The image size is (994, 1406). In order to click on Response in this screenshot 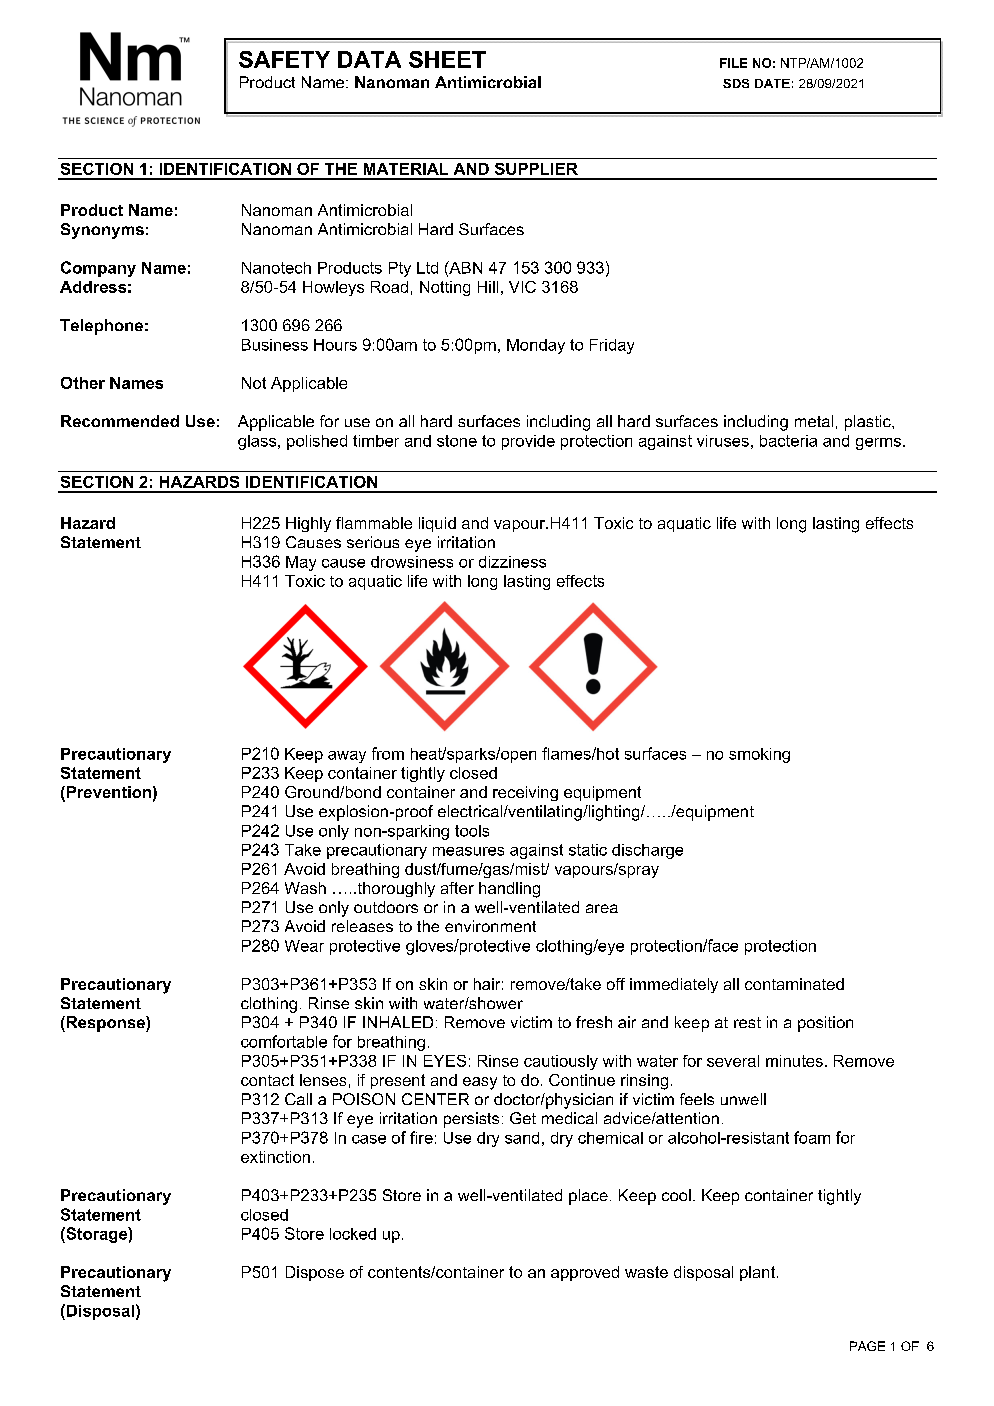, I will do `click(105, 1024)`.
